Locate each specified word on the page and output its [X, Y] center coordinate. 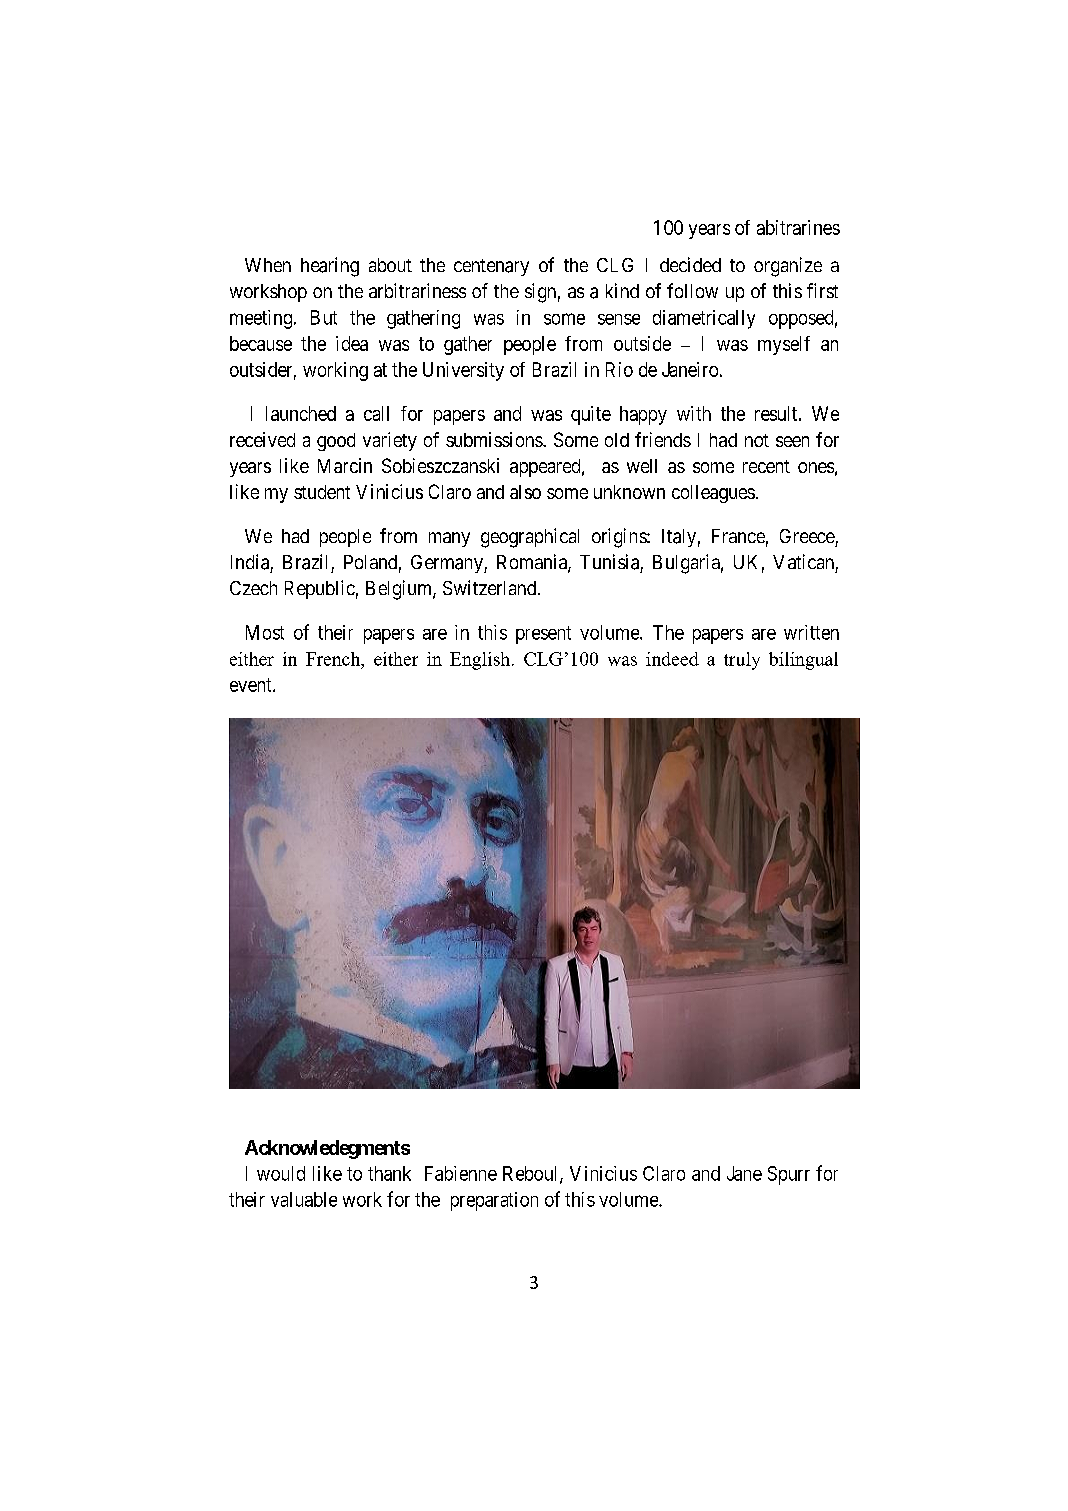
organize [788, 267]
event [252, 685]
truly [742, 661]
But [324, 317]
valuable [304, 1199]
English [481, 661]
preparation [494, 1201]
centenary [491, 267]
